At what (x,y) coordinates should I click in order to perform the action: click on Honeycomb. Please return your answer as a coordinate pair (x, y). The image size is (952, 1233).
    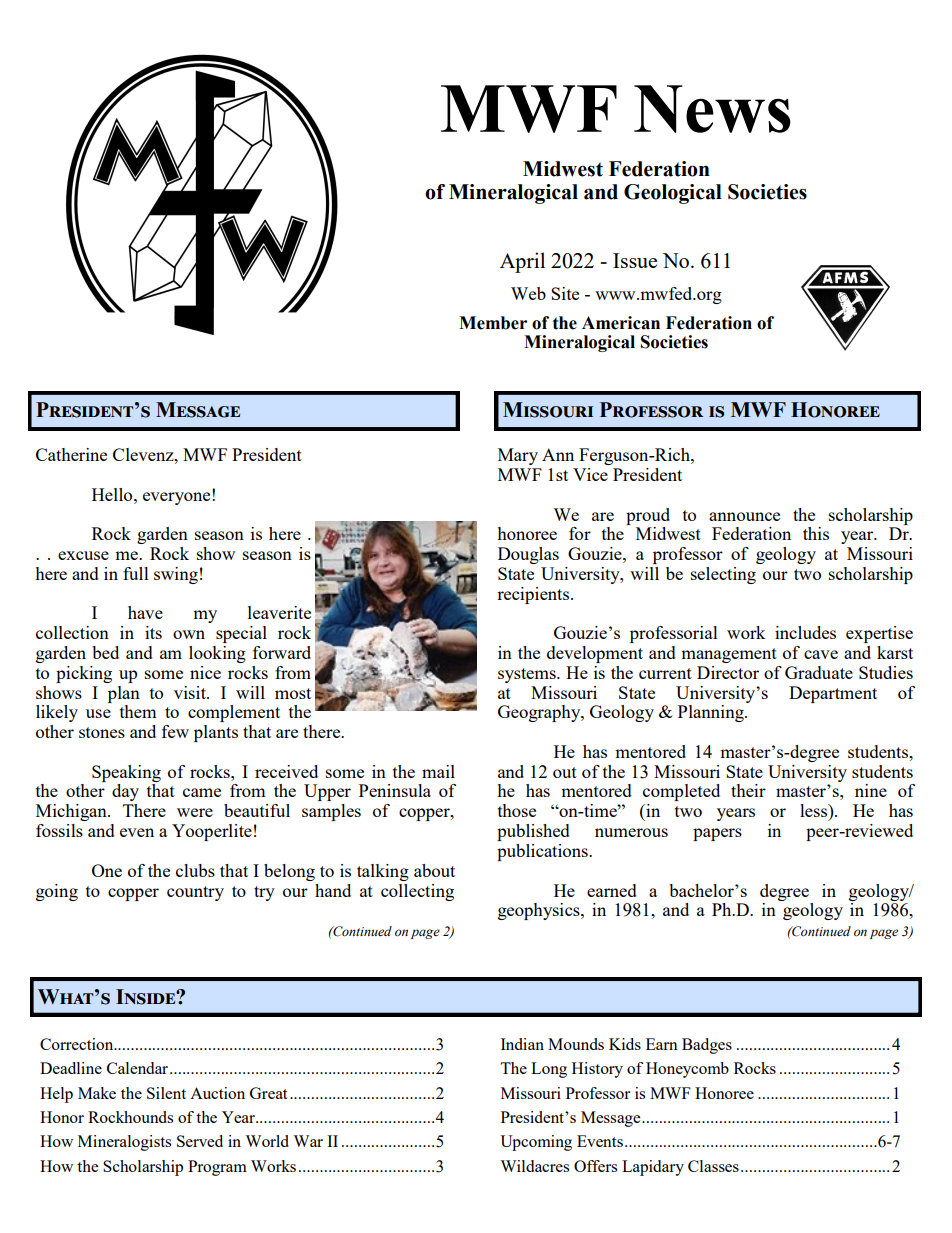
    Looking at the image, I should click on (687, 1070).
